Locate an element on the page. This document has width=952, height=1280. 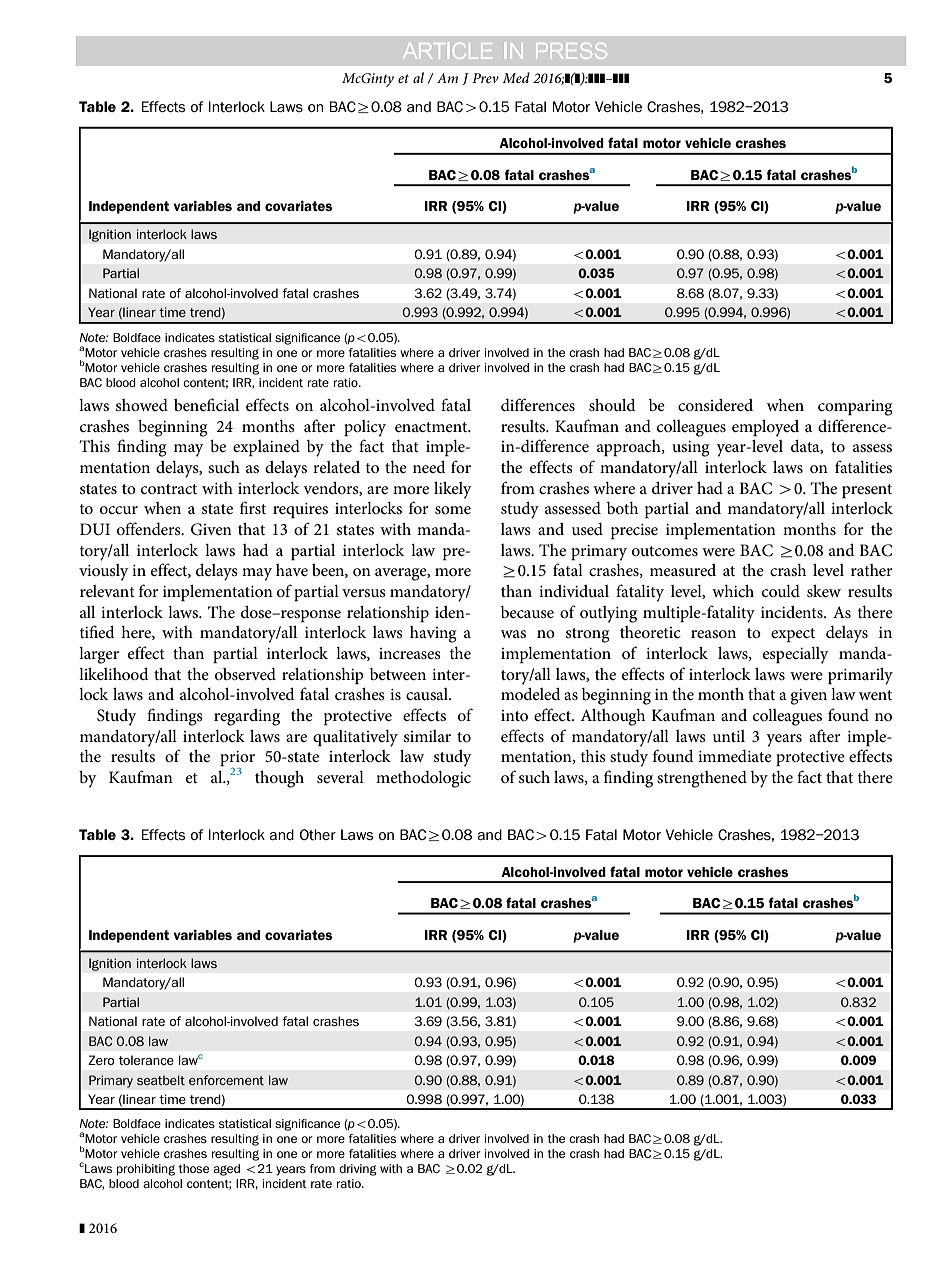
those is located at coordinates (193, 1168).
